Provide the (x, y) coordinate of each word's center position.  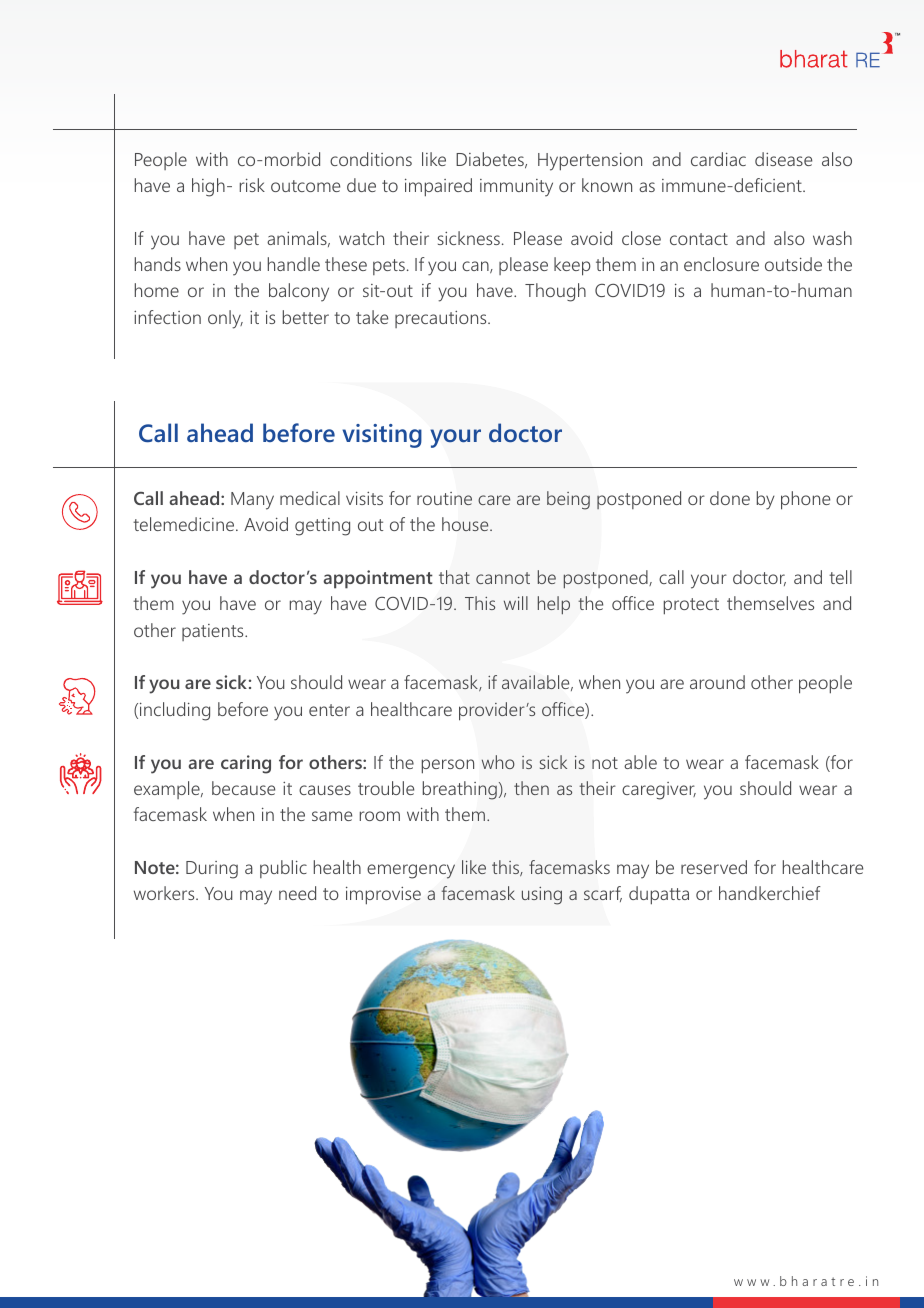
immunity (516, 188)
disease (783, 159)
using (542, 896)
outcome (305, 186)
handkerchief (770, 893)
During (212, 870)
